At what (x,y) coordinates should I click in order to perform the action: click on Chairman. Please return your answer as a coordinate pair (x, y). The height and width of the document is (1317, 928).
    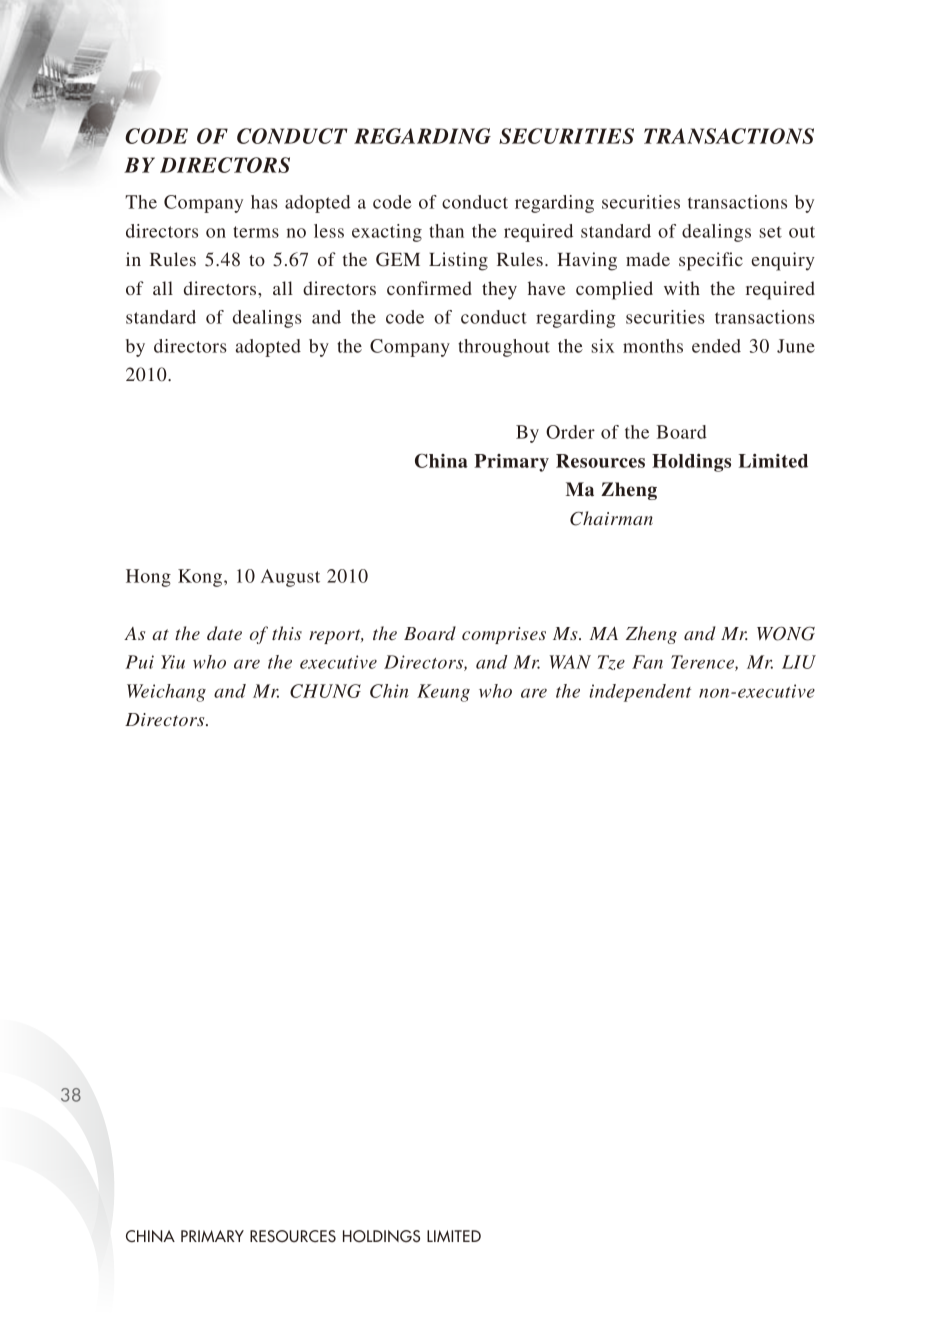
    Looking at the image, I should click on (611, 518).
